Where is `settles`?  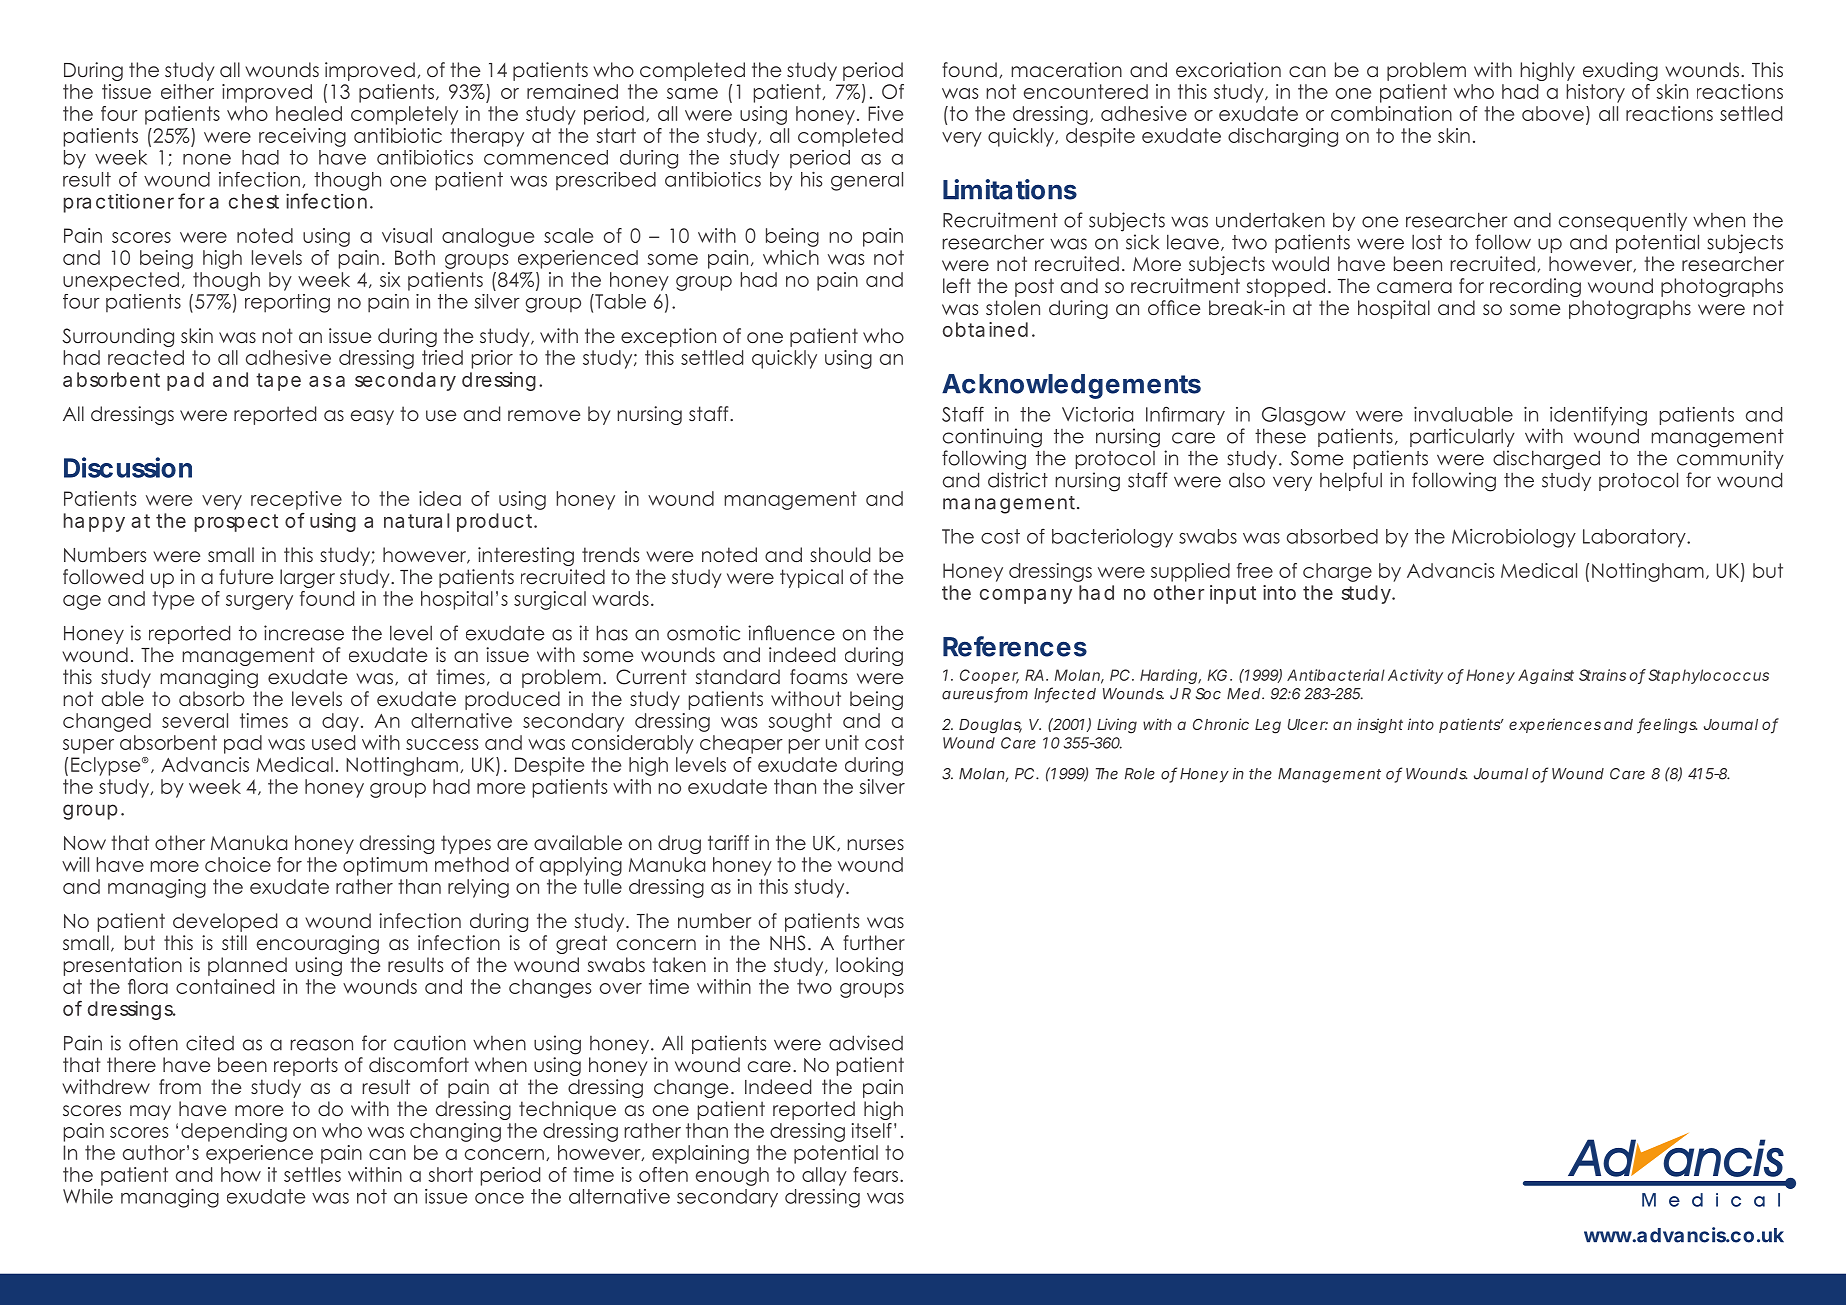
settles is located at coordinates (312, 1174).
